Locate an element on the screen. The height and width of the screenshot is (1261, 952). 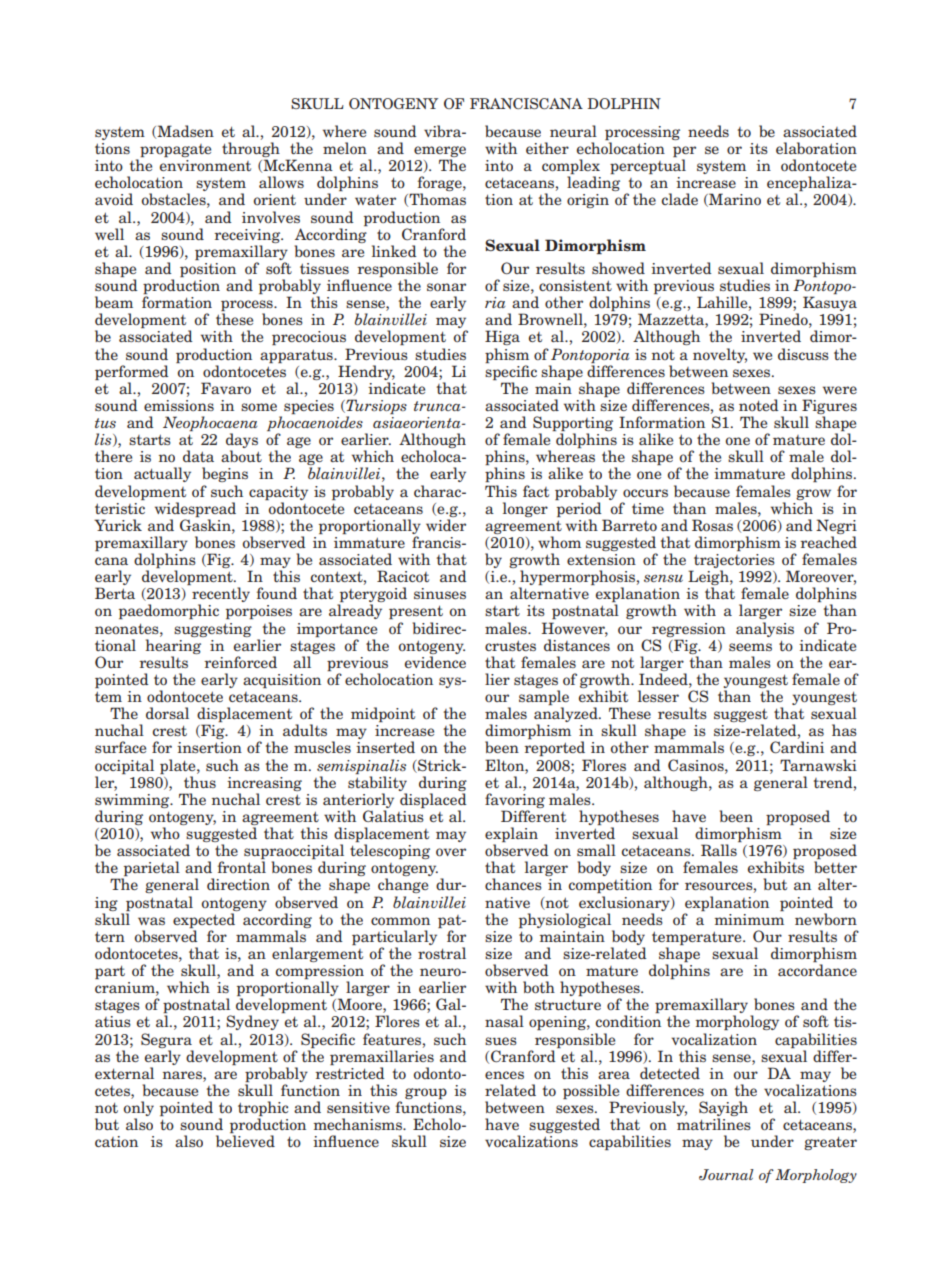
Marino is located at coordinates (734, 200).
